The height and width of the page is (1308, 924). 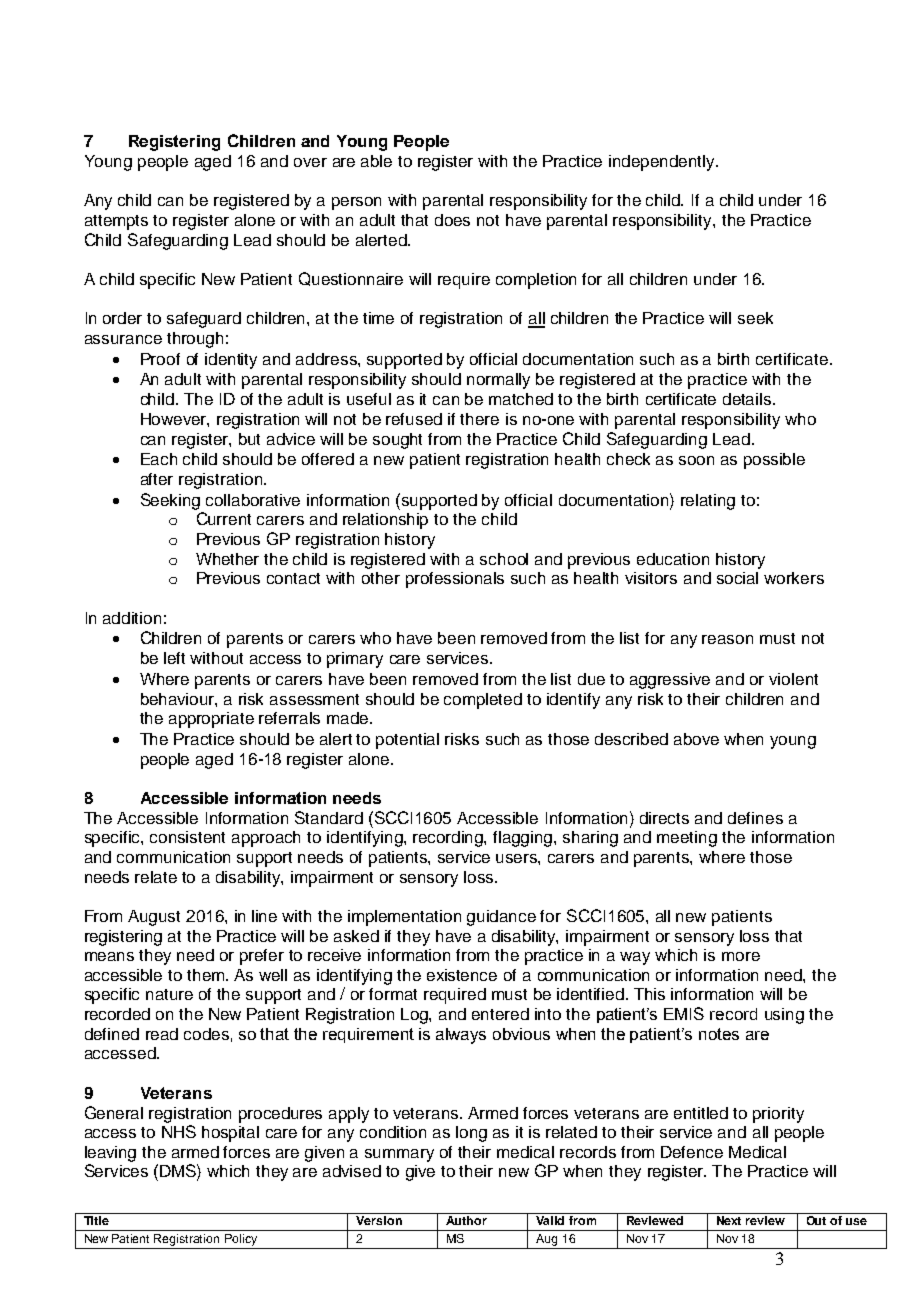 What do you see at coordinates (687, 839) in the page?
I see `meeting` at bounding box center [687, 839].
